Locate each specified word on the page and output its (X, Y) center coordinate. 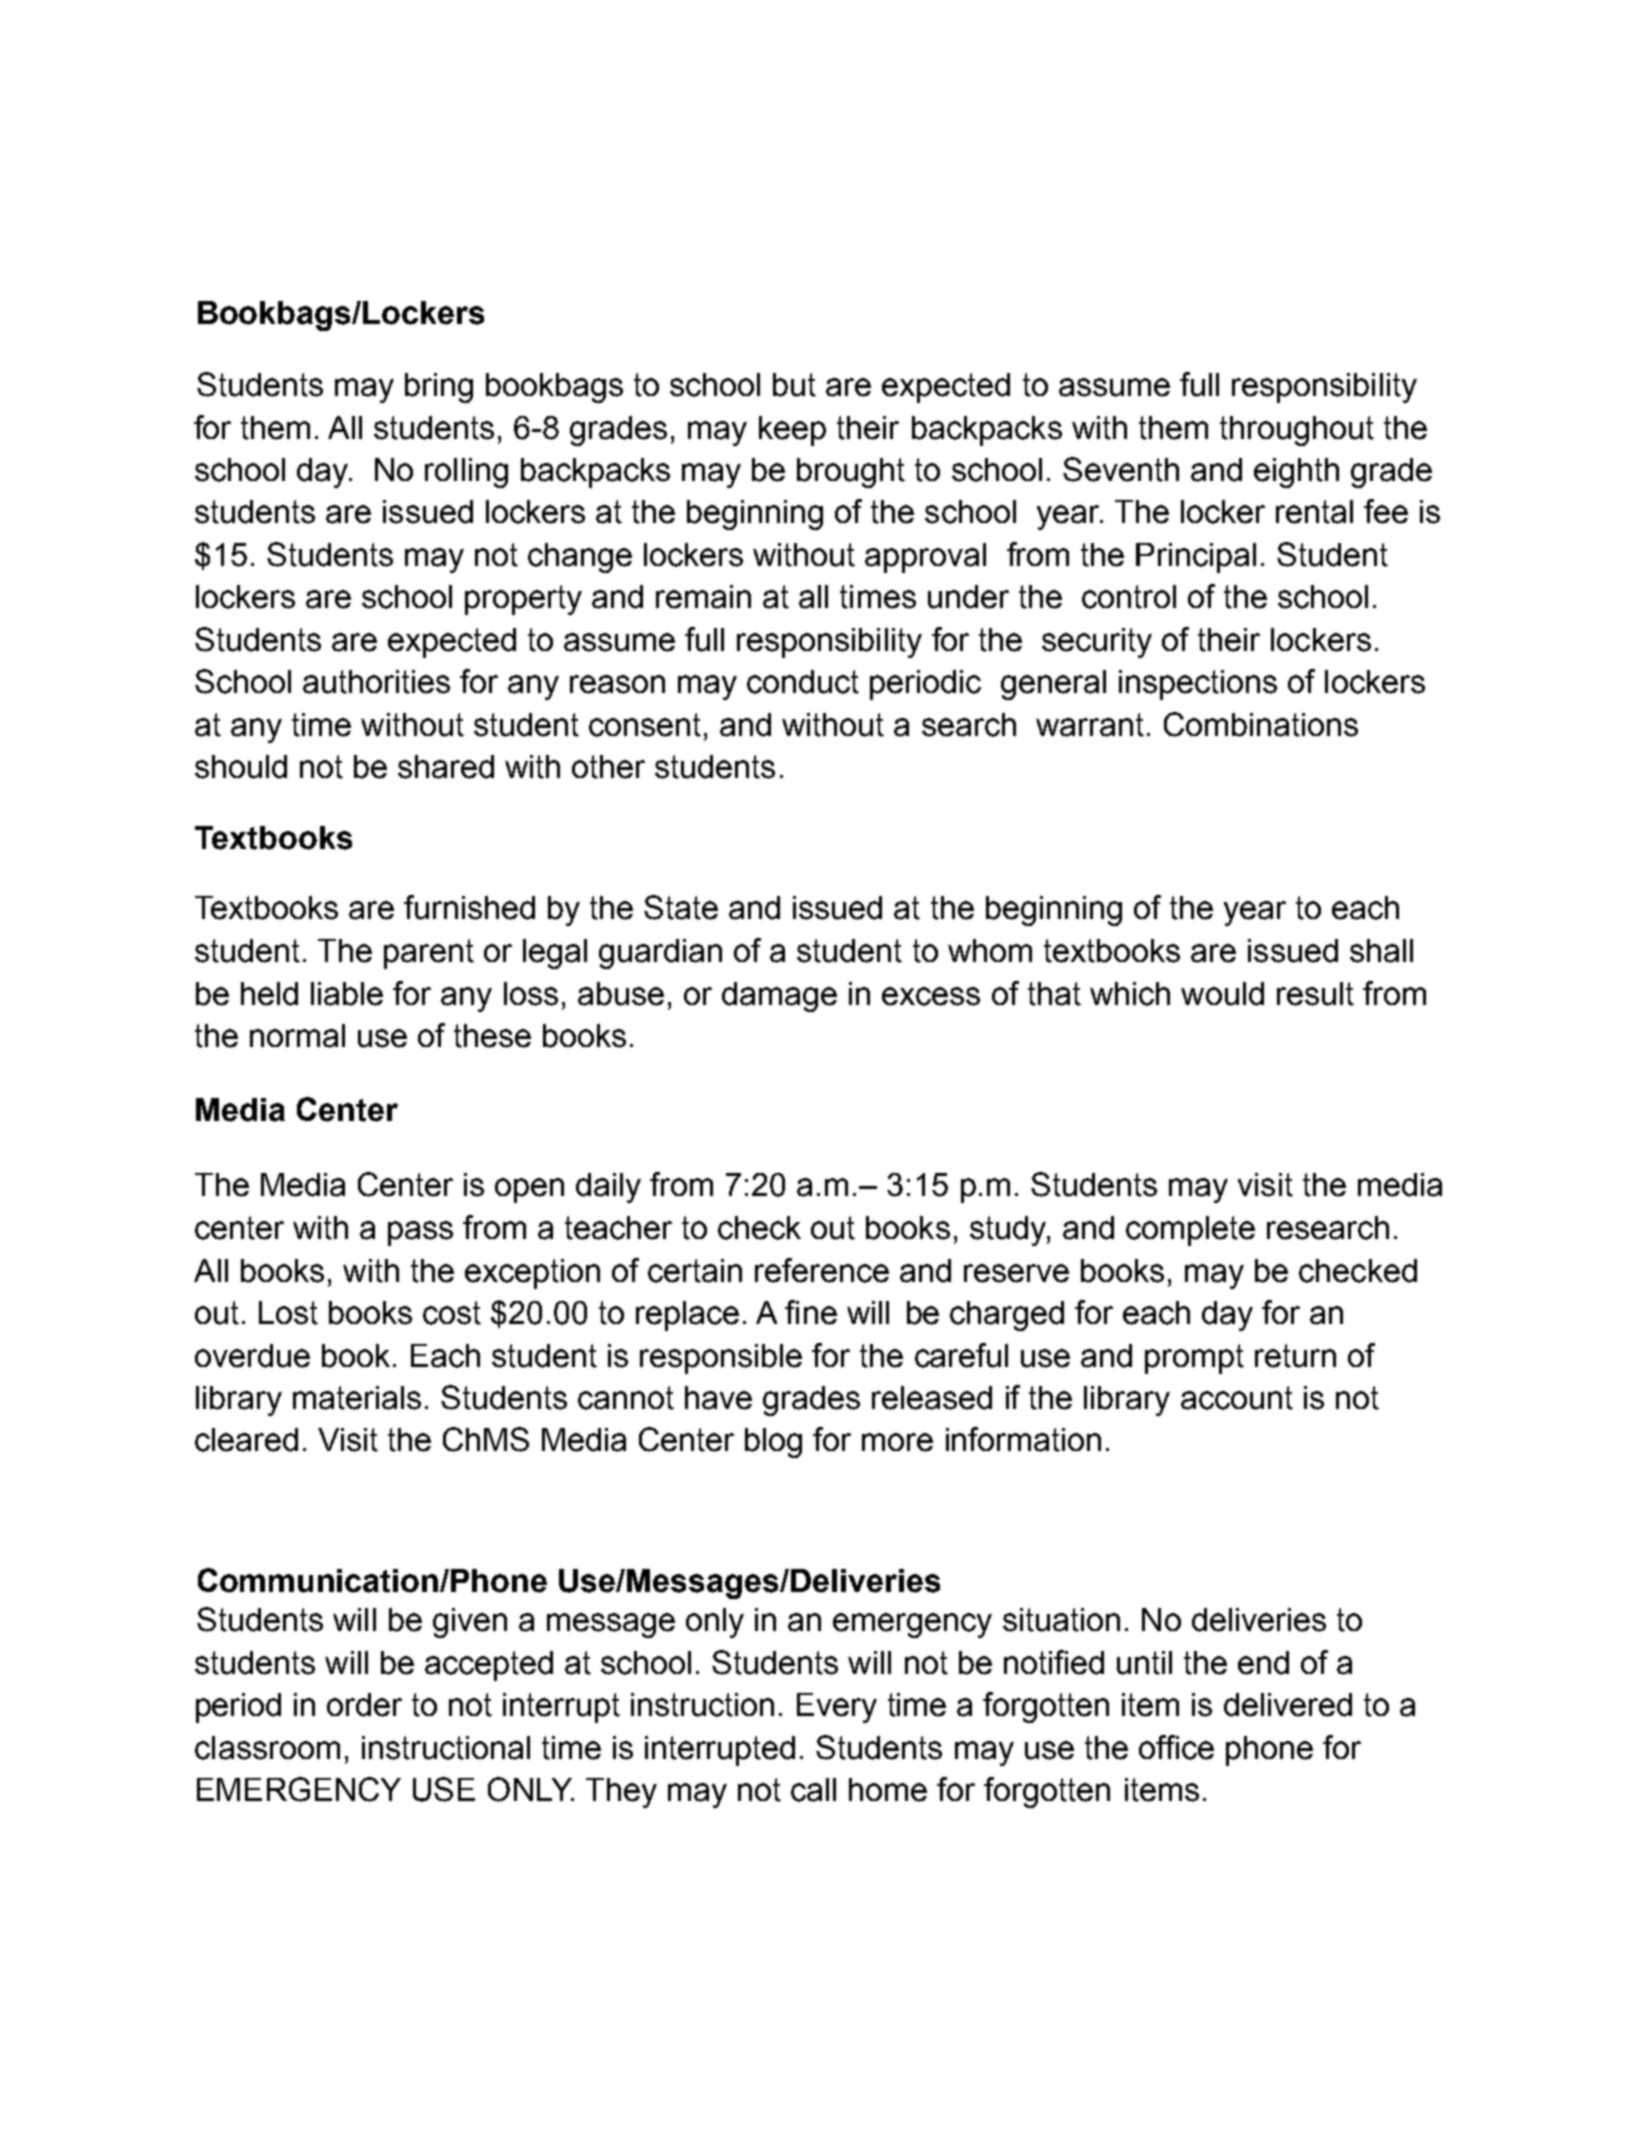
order (364, 1705)
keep (792, 431)
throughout (1297, 431)
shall (1381, 951)
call (813, 1790)
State (681, 907)
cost (452, 1313)
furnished (469, 907)
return (1295, 1356)
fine (811, 1312)
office (1176, 1747)
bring (439, 388)
